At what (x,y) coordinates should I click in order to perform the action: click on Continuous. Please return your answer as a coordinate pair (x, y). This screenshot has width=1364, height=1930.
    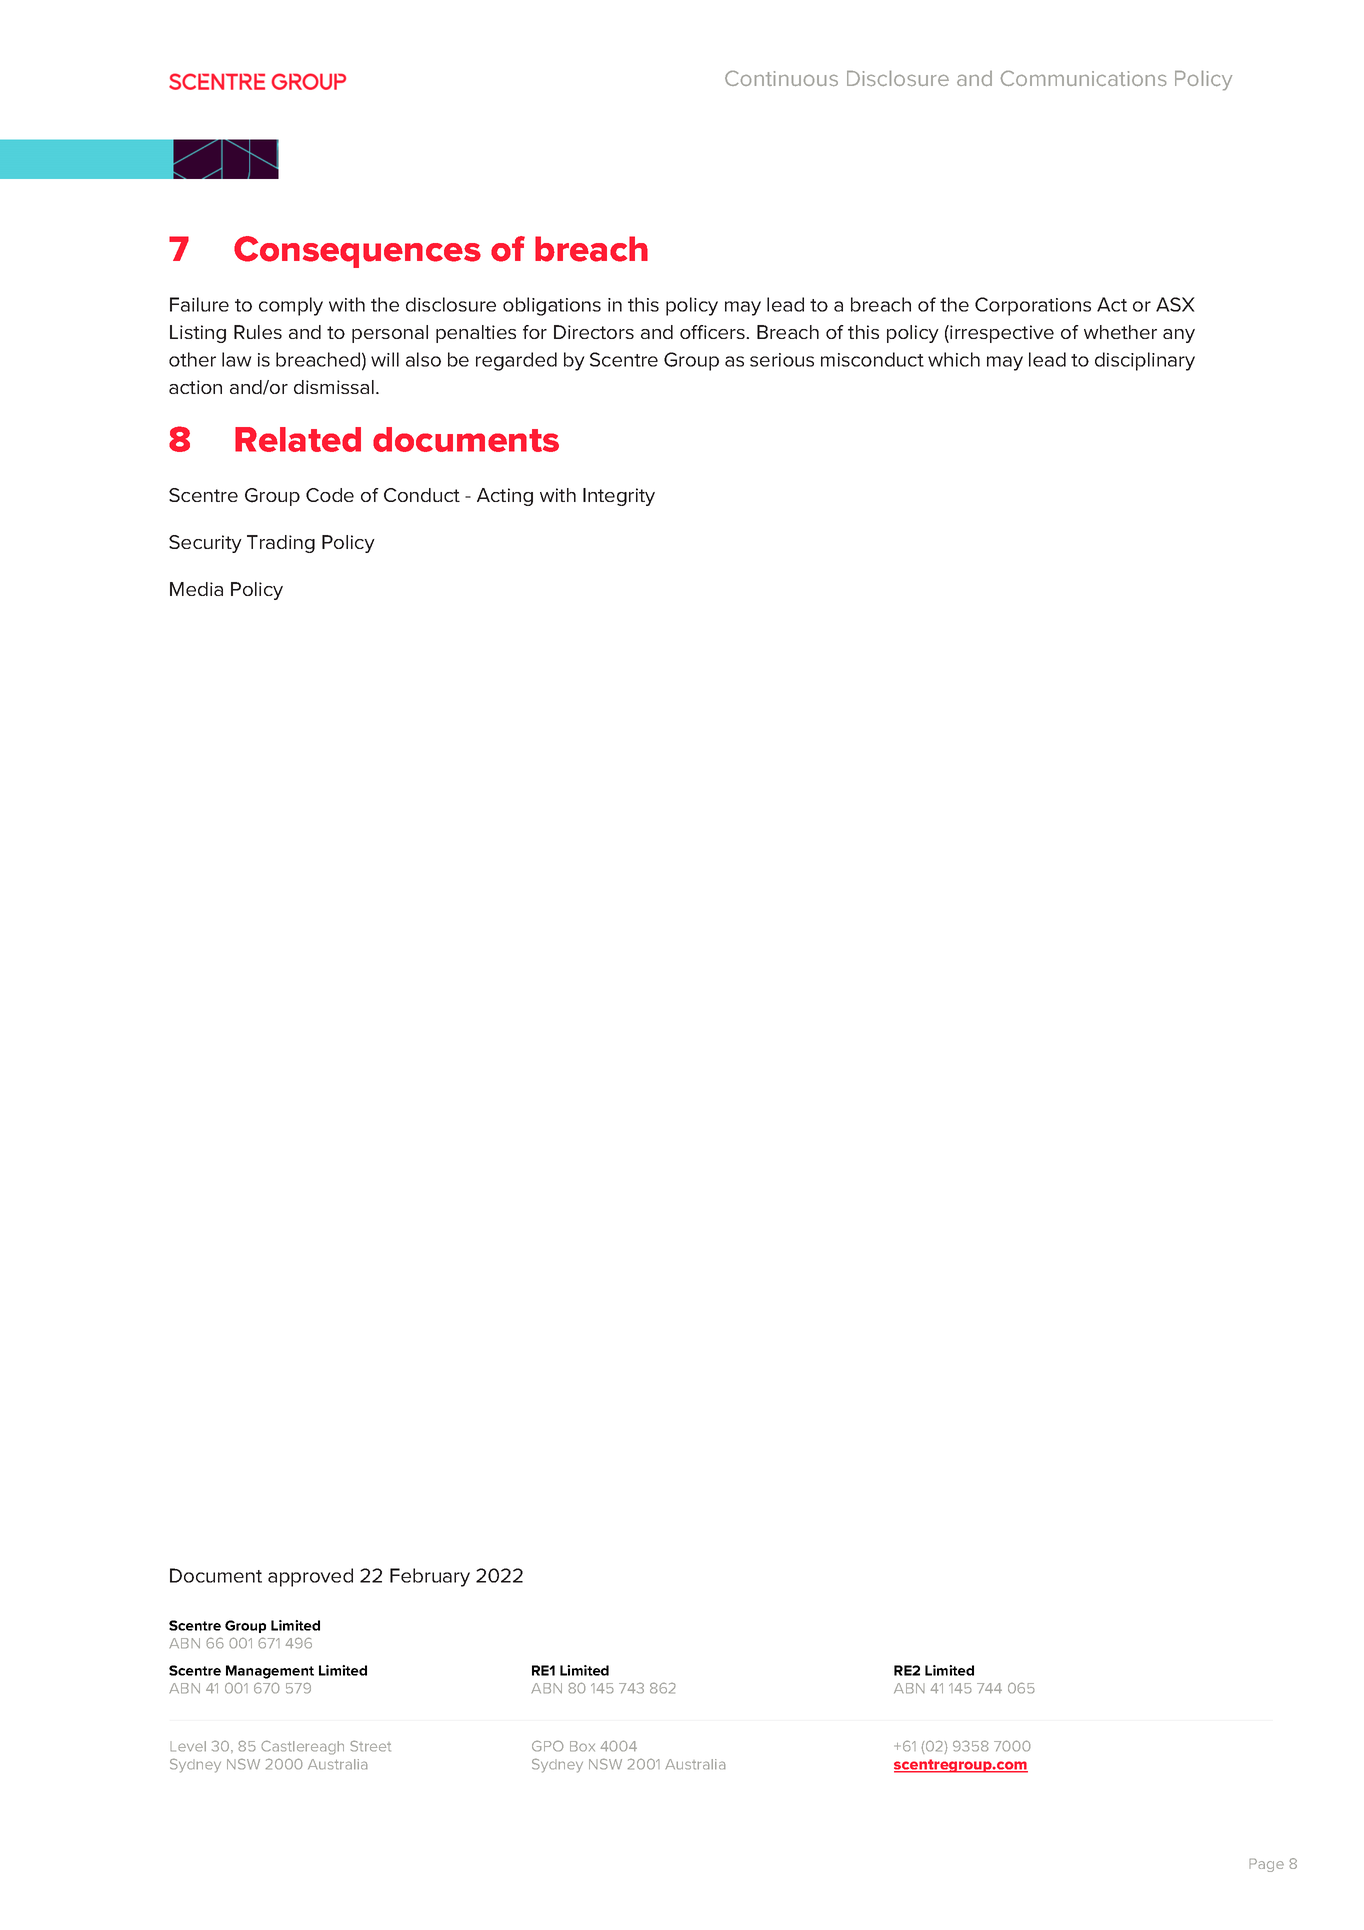
    Looking at the image, I should click on (781, 78).
